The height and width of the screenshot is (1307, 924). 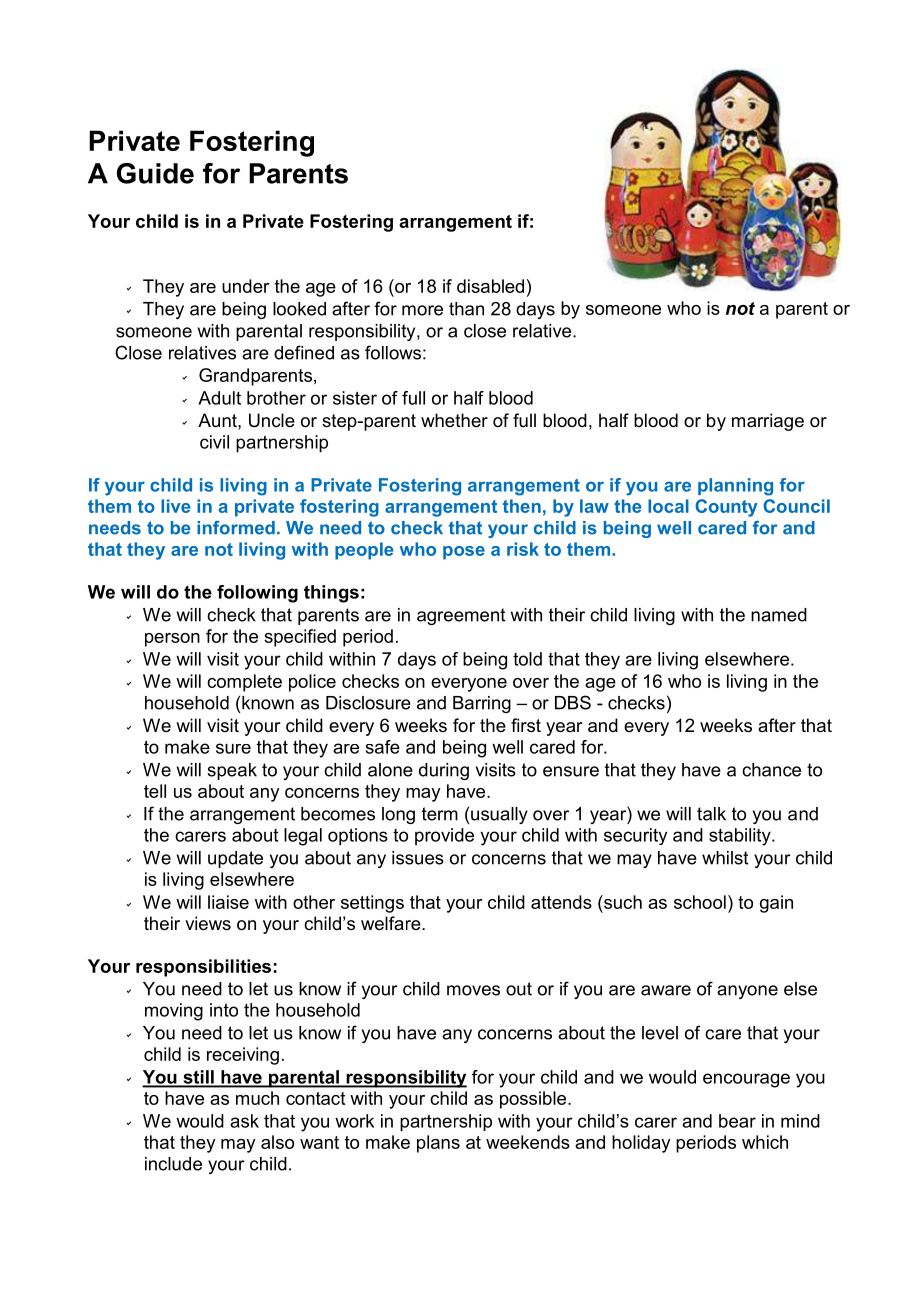 I want to click on ask, so click(x=244, y=1121).
